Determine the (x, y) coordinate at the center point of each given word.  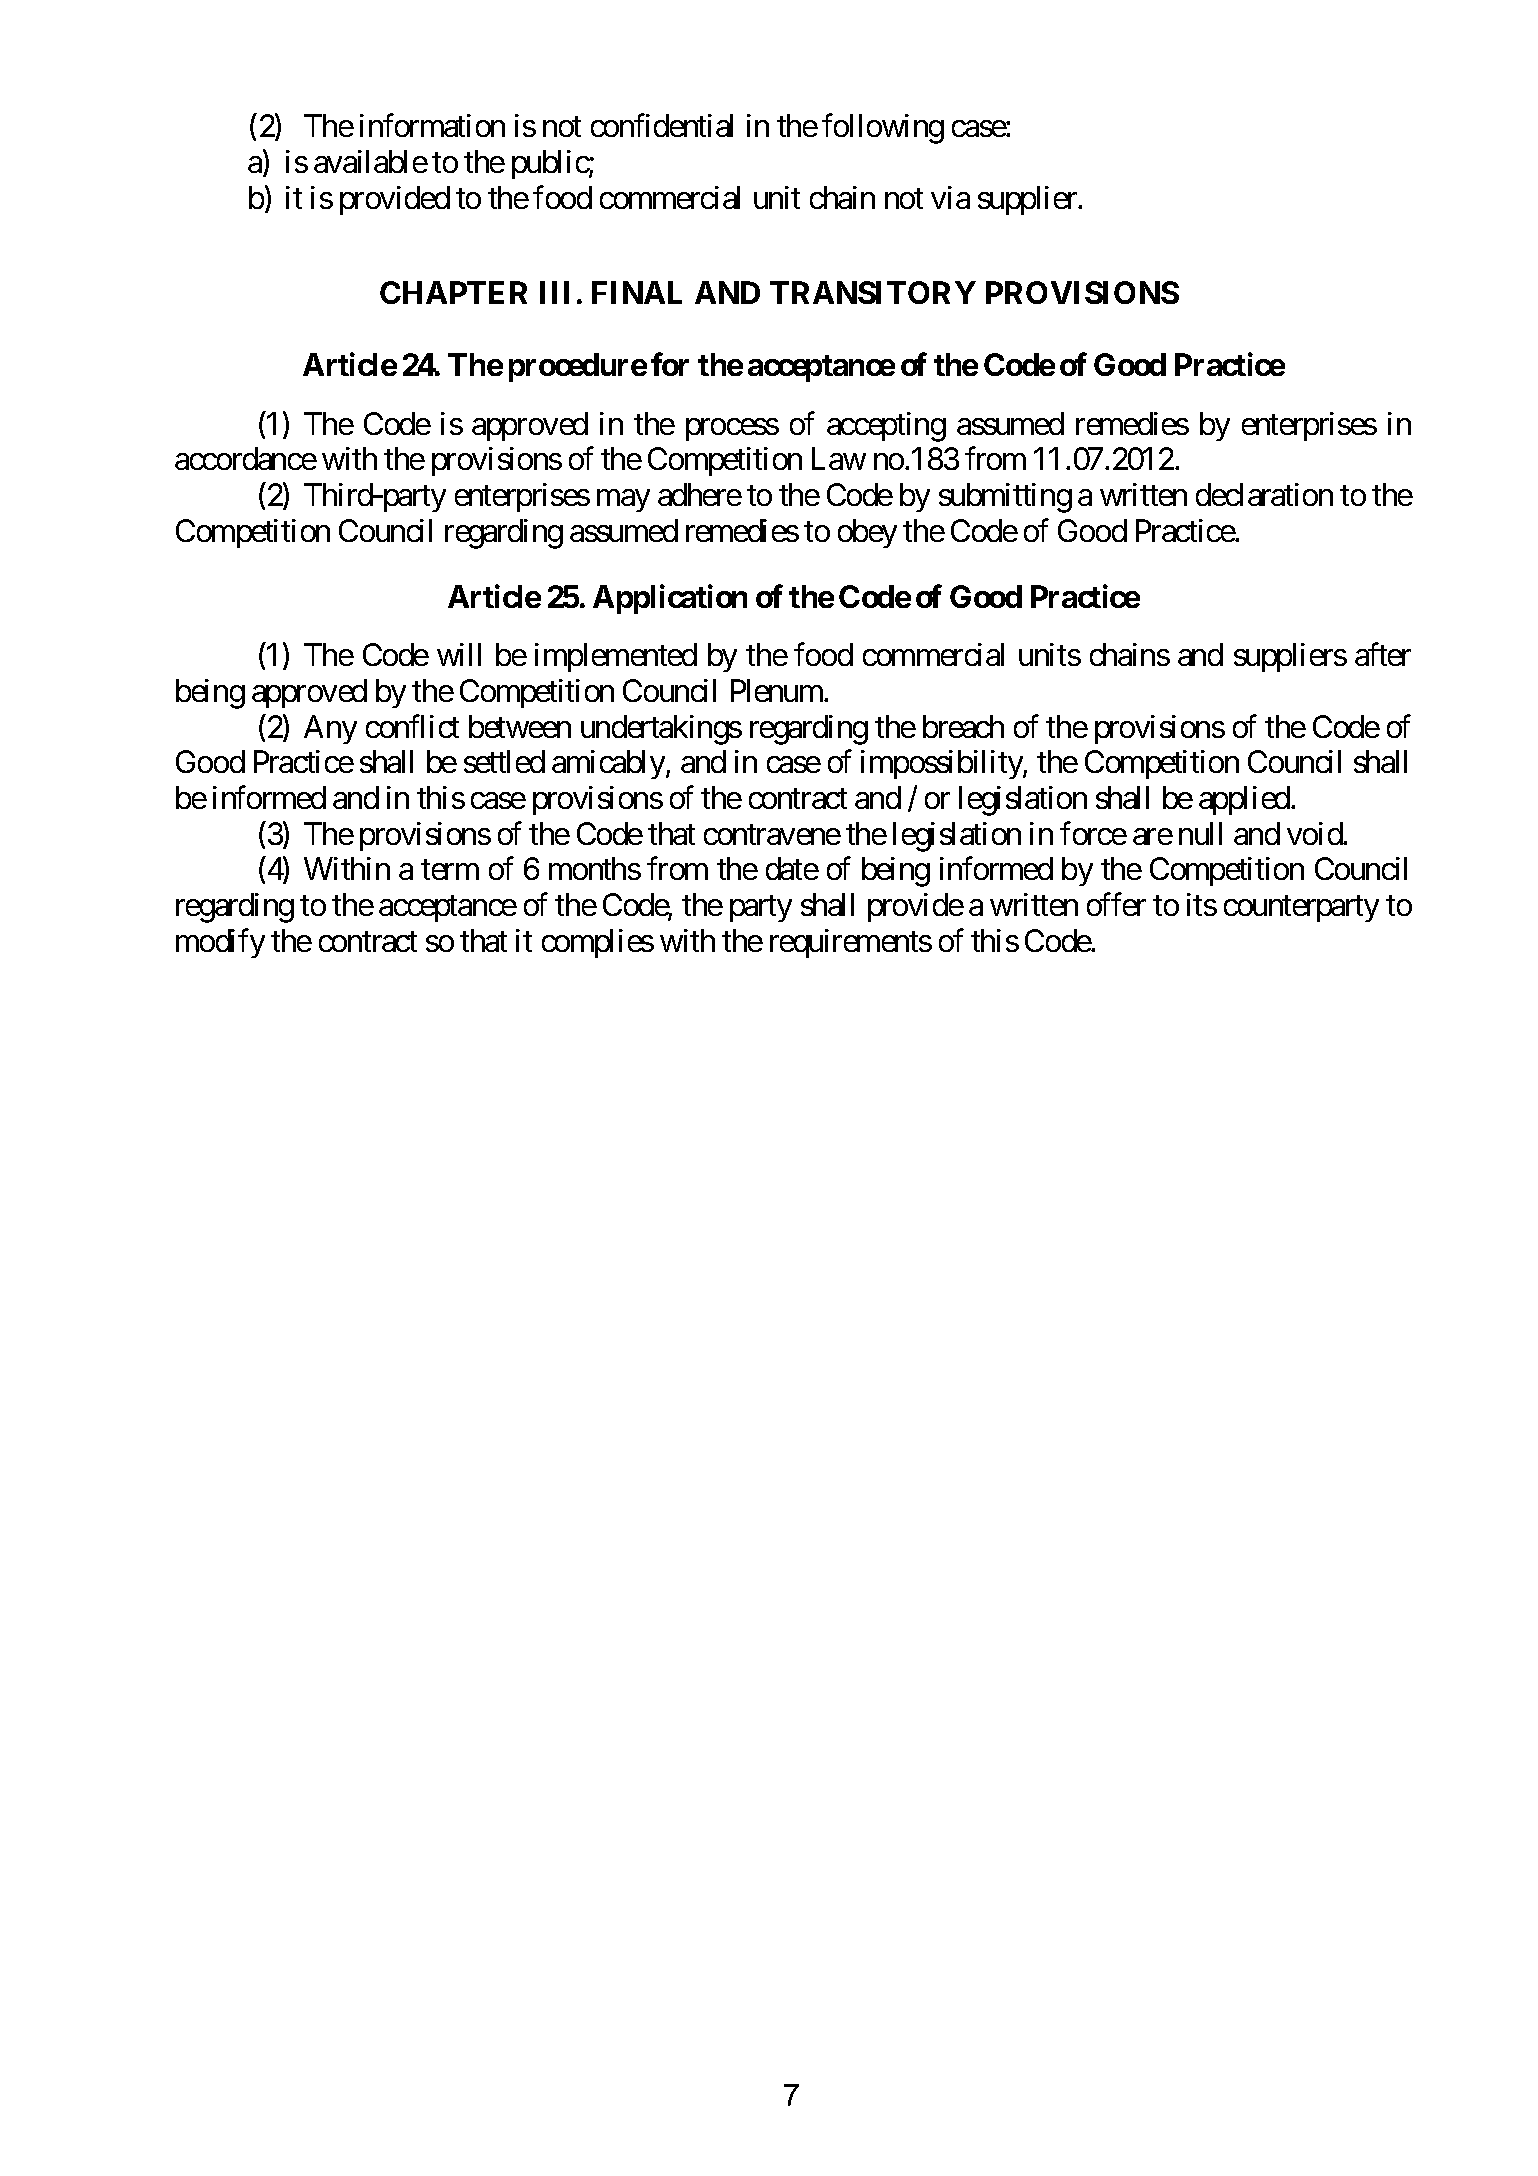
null (1200, 833)
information (432, 125)
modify (220, 943)
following (883, 129)
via (950, 197)
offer (1116, 904)
